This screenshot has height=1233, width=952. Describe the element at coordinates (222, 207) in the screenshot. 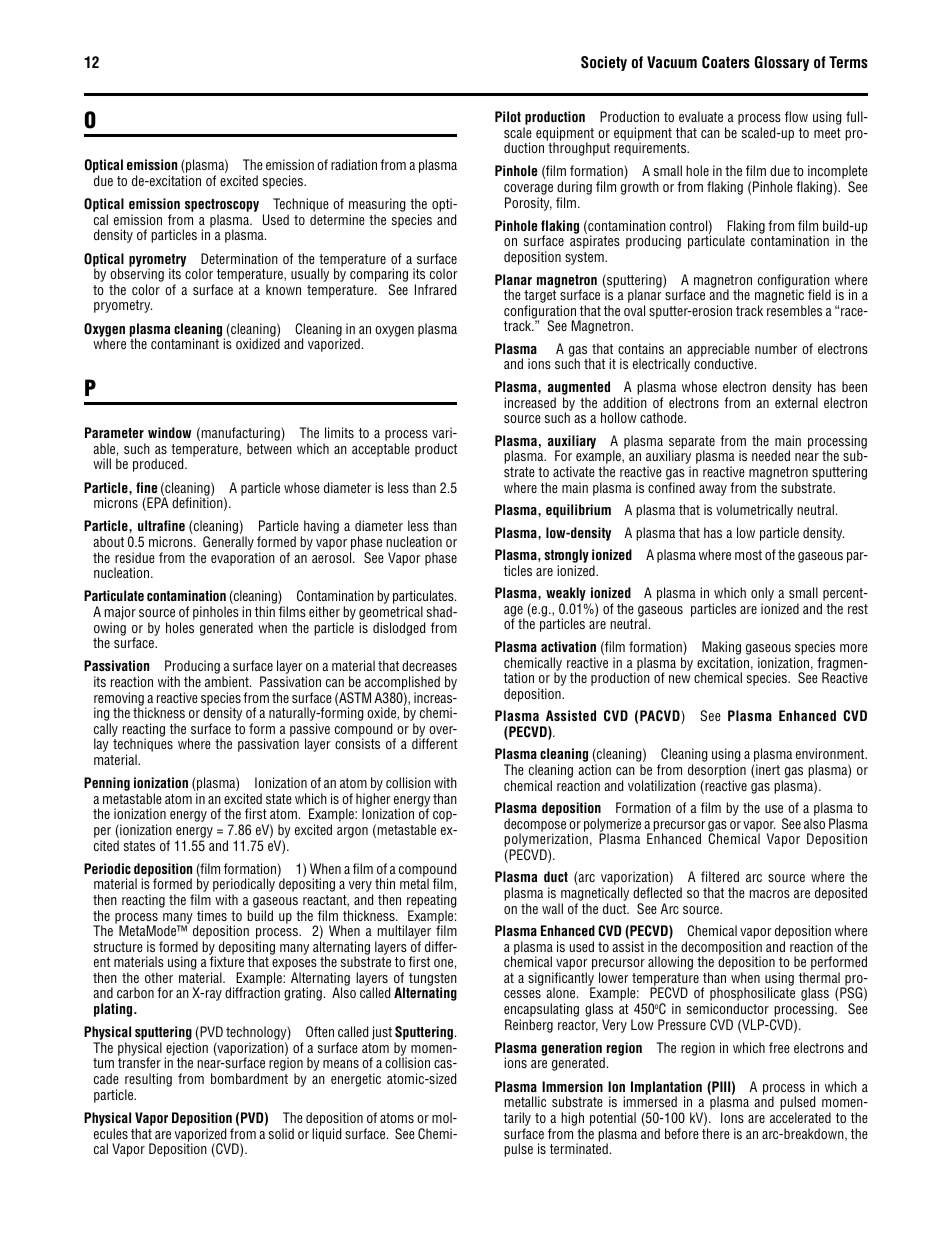

I see `spectroscopy` at that location.
